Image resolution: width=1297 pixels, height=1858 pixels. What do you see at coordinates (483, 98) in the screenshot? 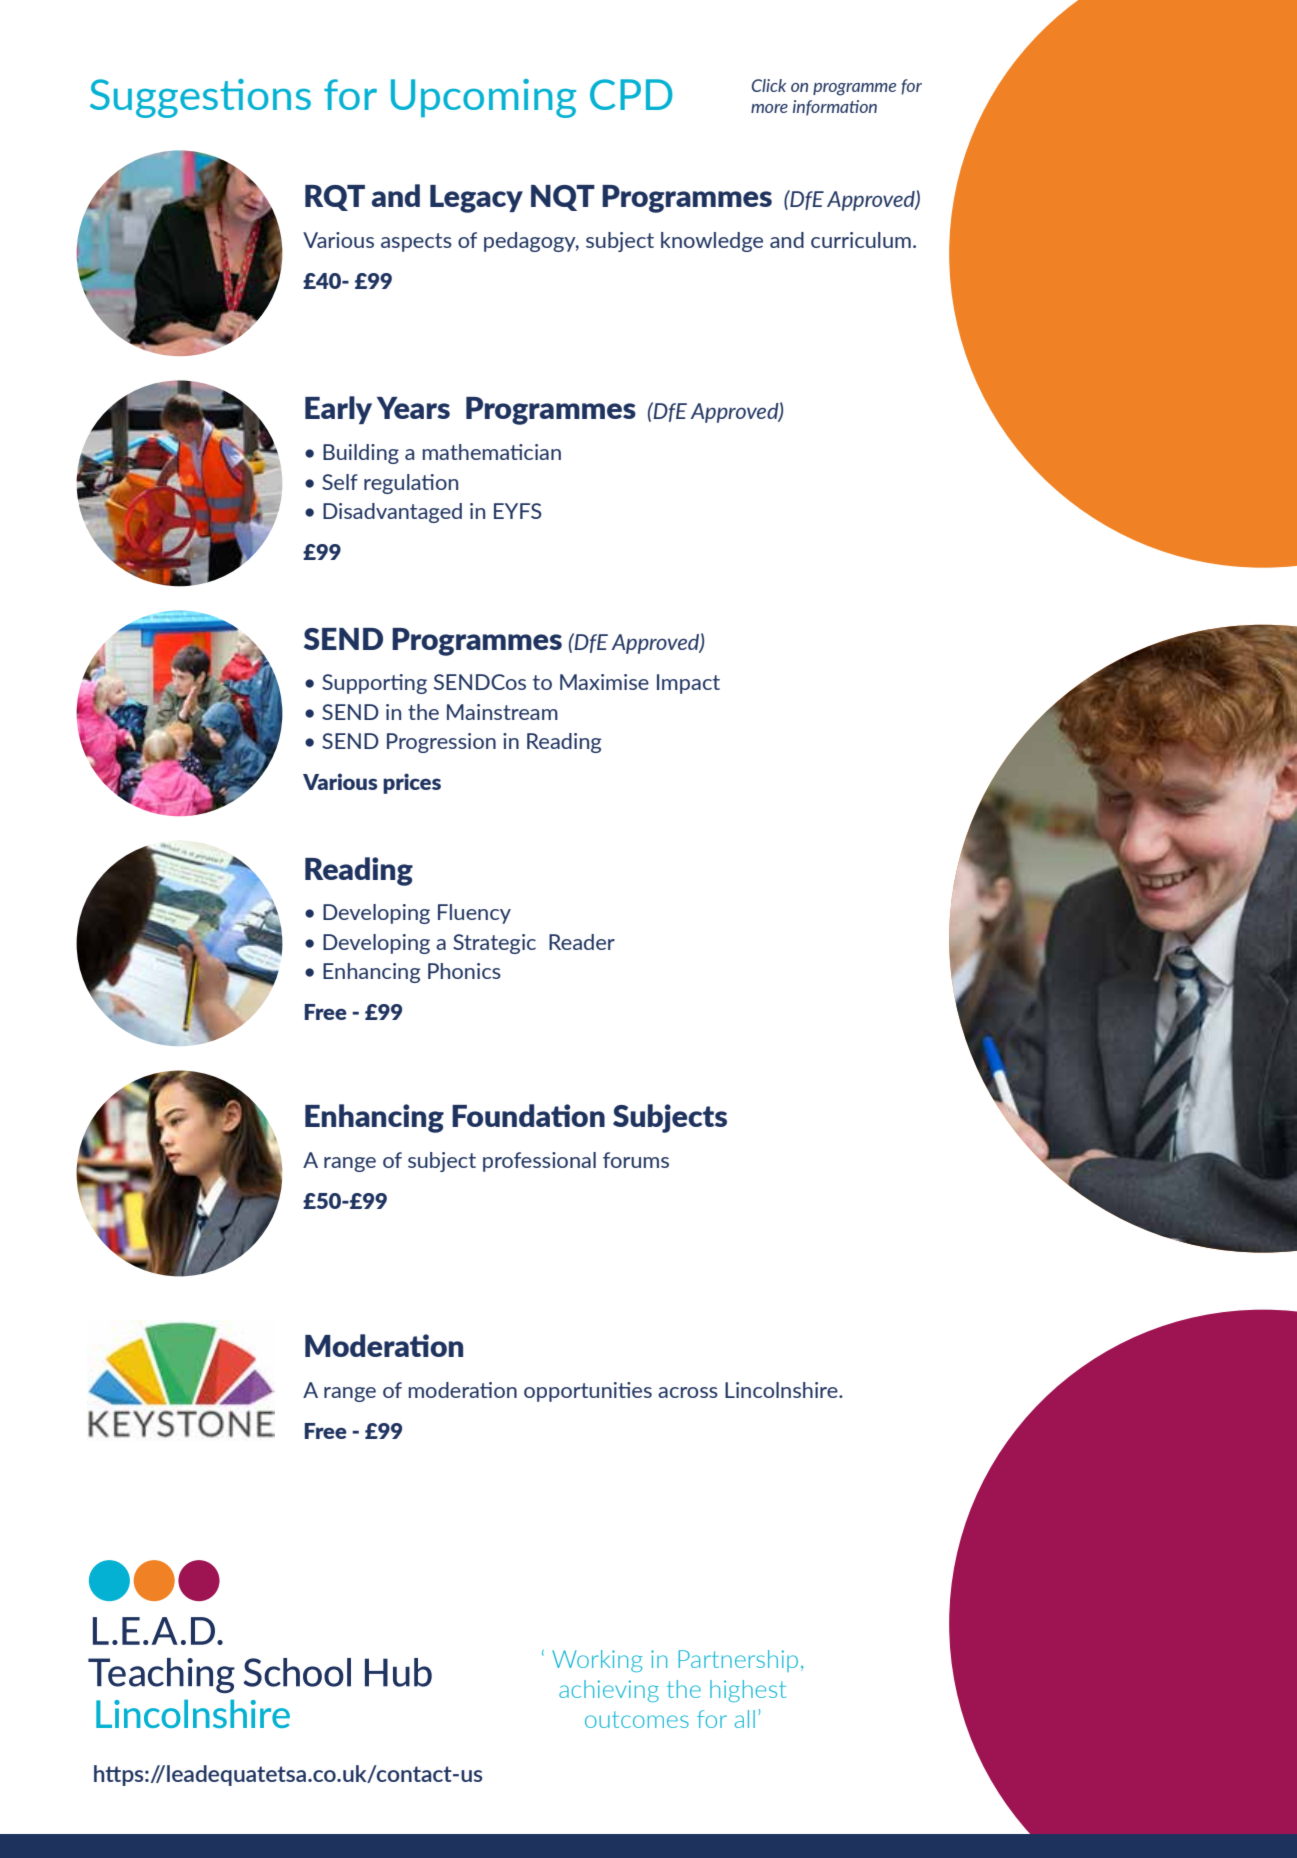
I see `Upcoming` at bounding box center [483, 98].
